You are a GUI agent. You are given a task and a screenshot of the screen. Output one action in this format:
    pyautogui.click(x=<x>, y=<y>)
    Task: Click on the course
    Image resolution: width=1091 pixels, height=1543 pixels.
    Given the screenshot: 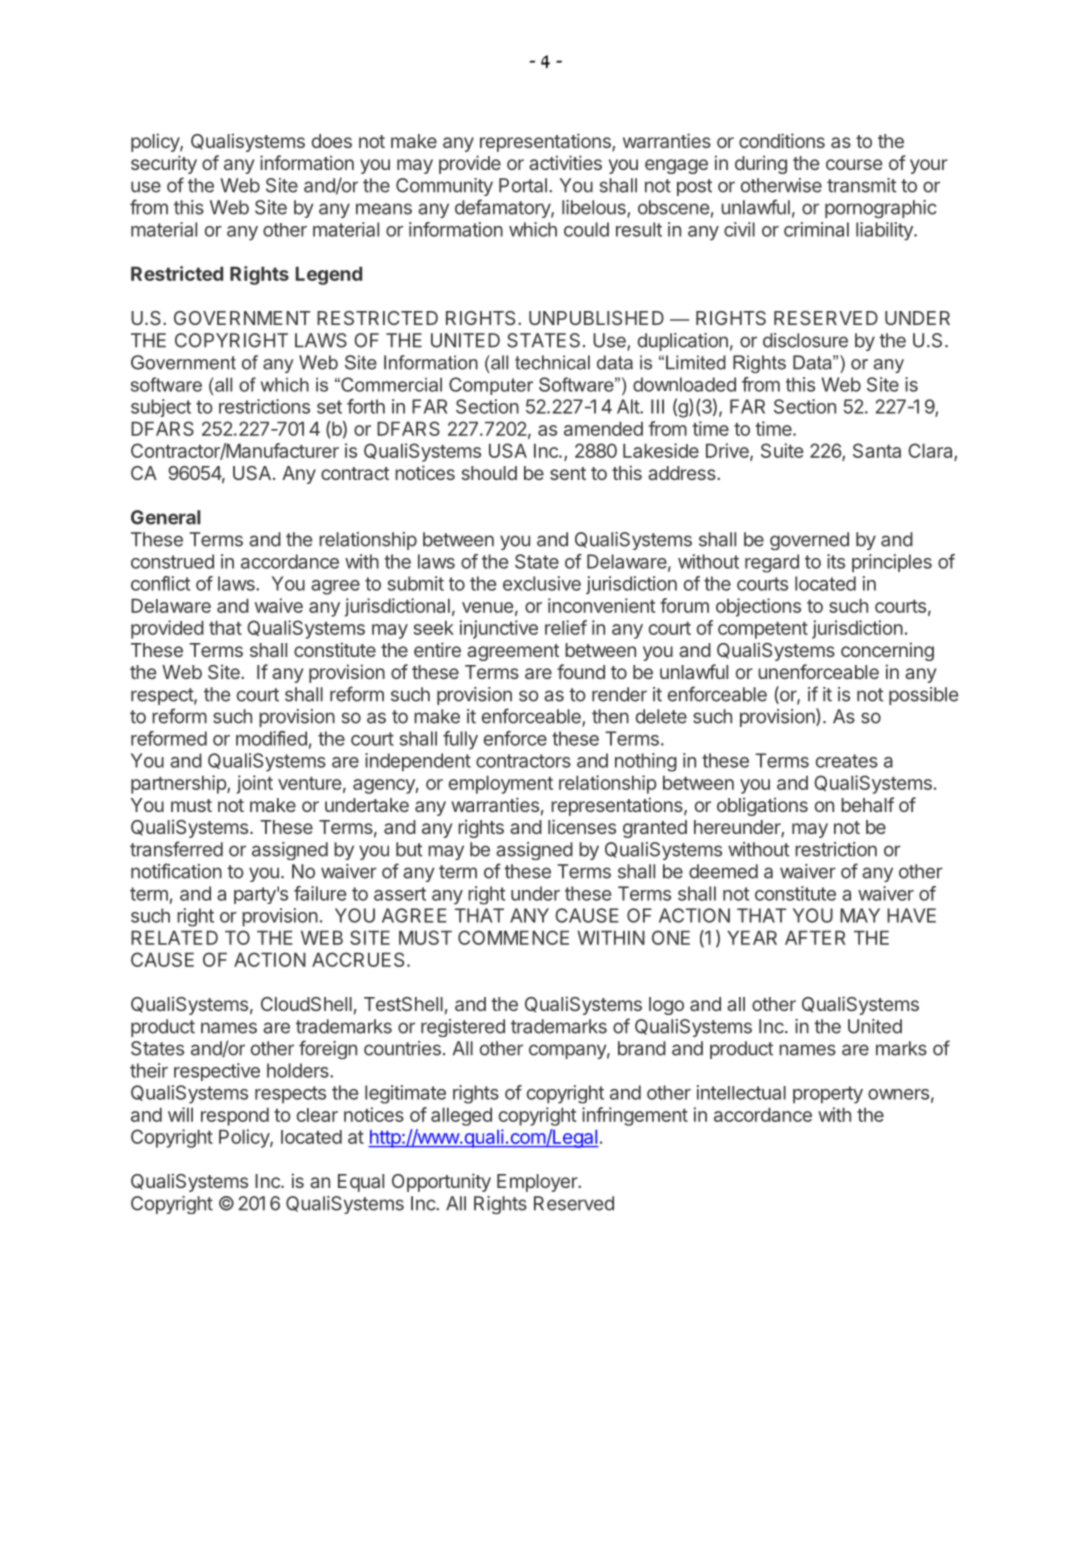 What is the action you would take?
    pyautogui.click(x=854, y=164)
